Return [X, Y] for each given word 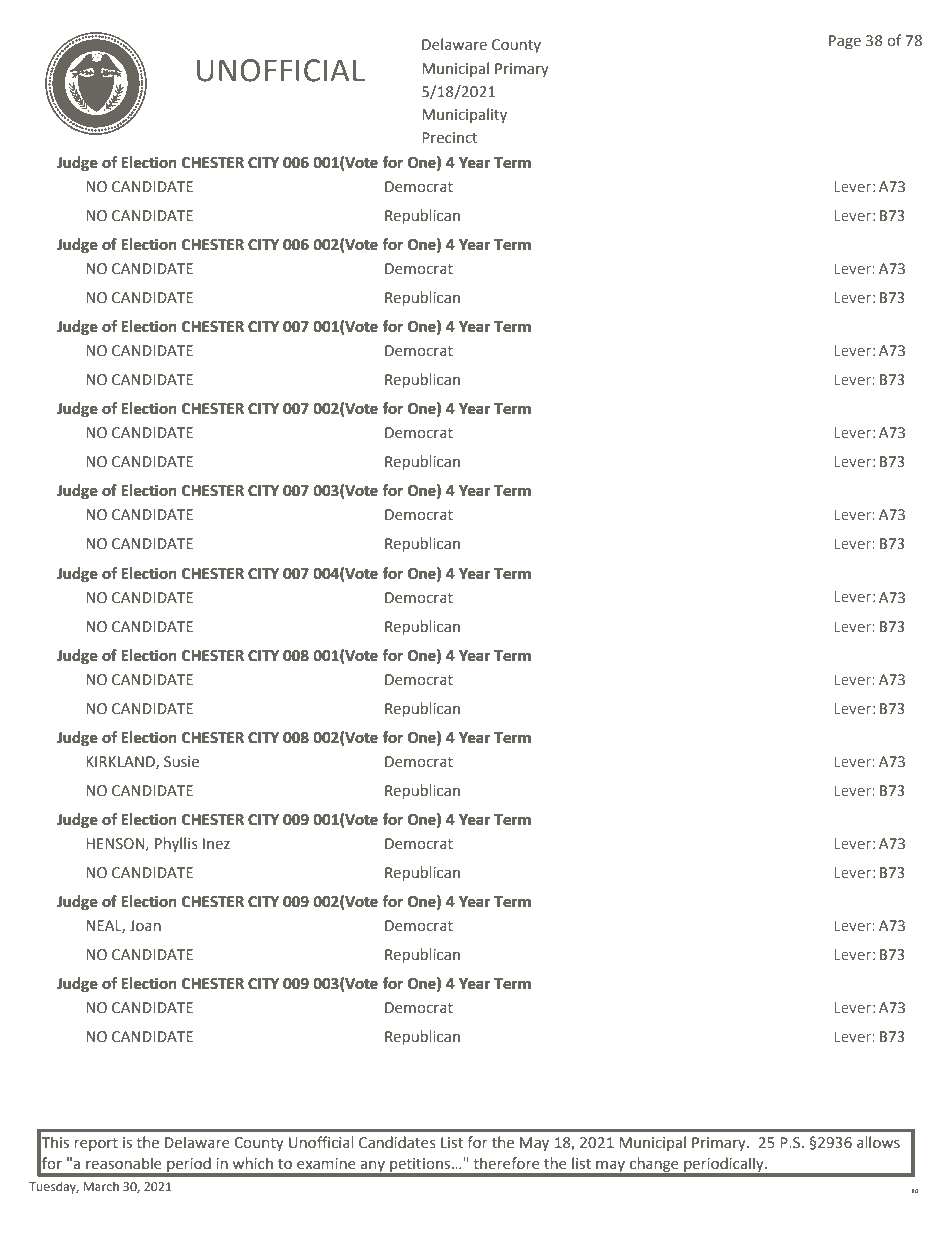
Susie [181, 762]
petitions [421, 1165]
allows [878, 1142]
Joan [145, 926]
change [654, 1165]
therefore [506, 1163]
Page [845, 42]
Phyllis [176, 844]
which [253, 1163]
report [96, 1144]
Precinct [449, 138]
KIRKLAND [121, 762]
